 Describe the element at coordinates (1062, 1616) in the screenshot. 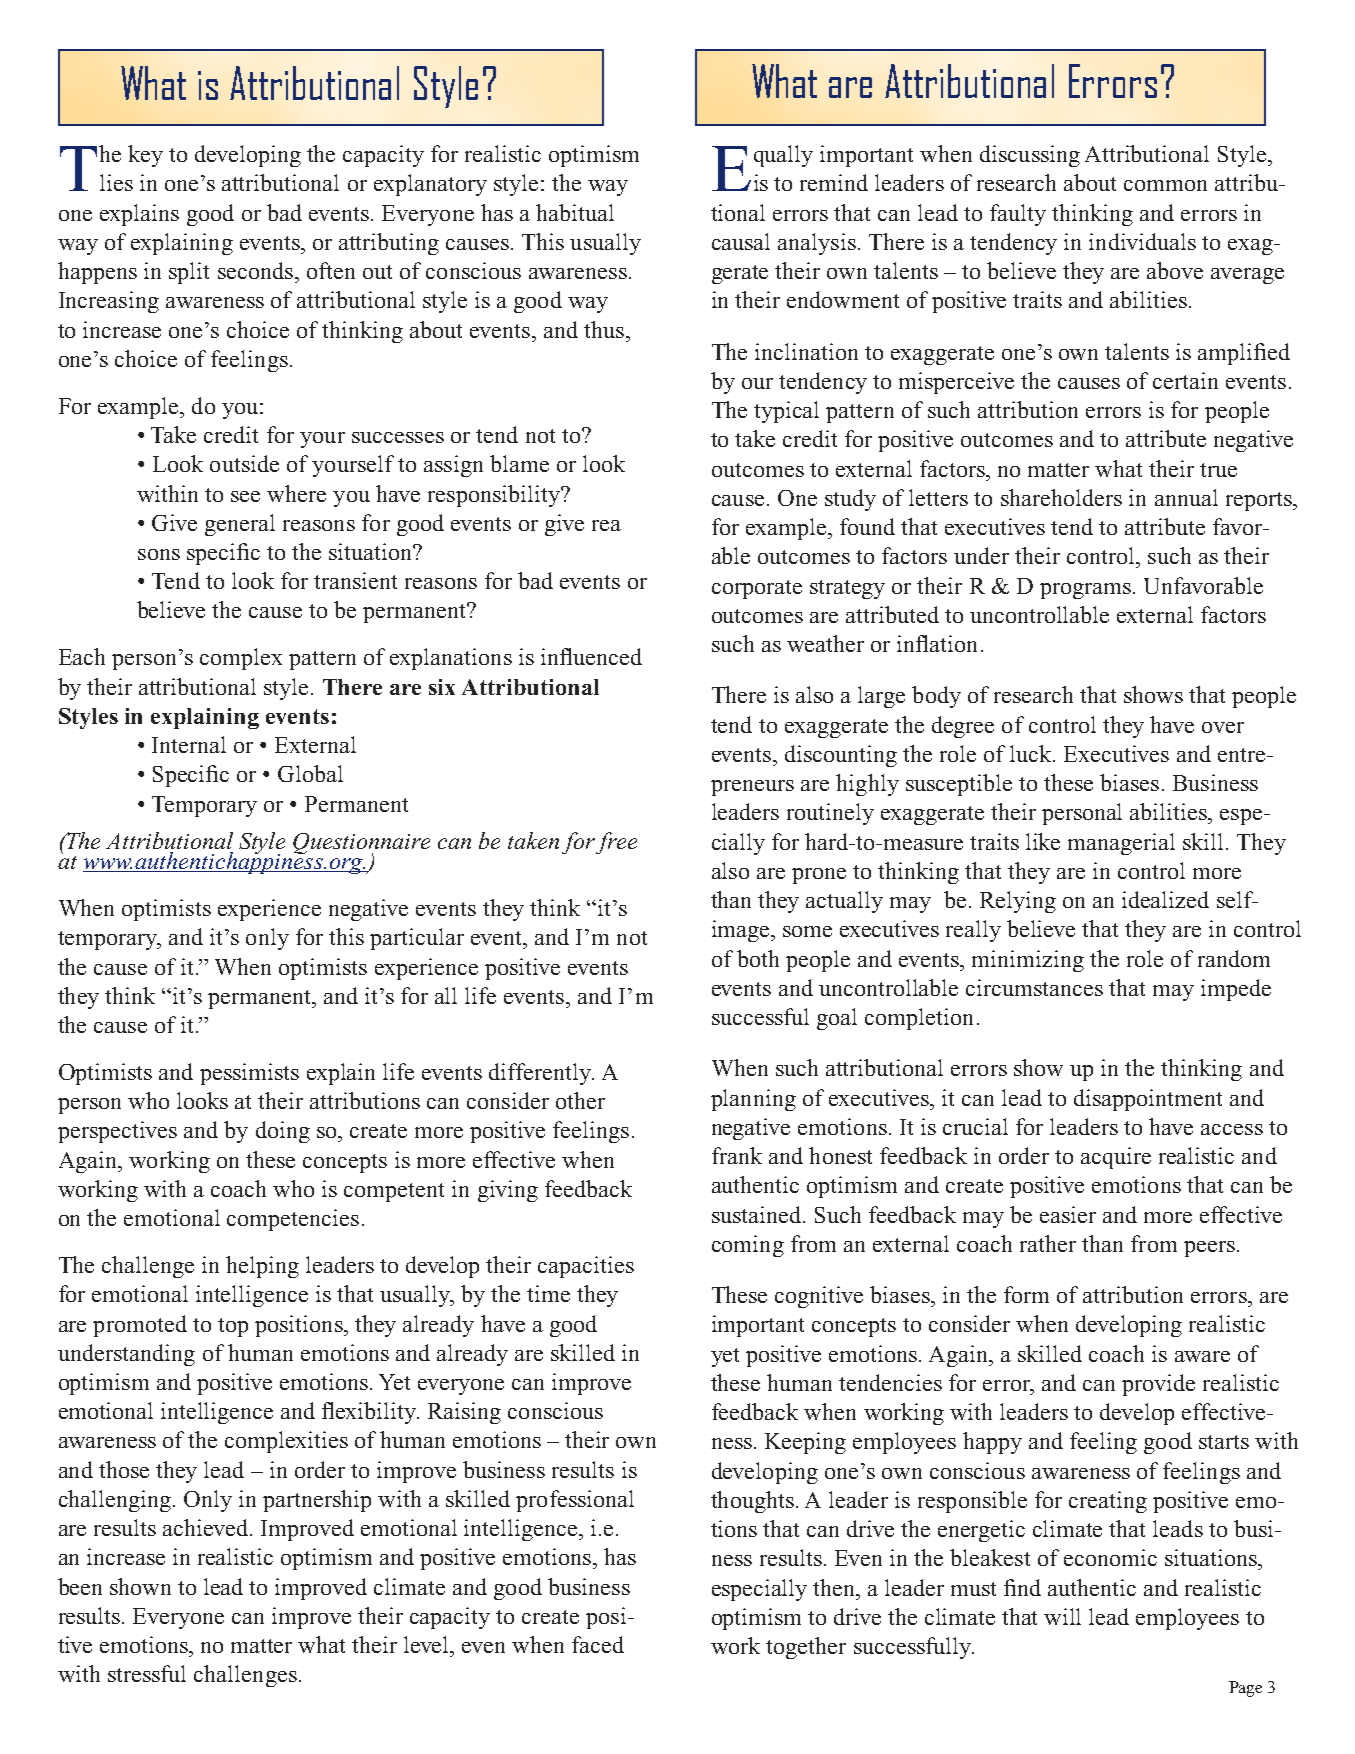

I see `will` at that location.
